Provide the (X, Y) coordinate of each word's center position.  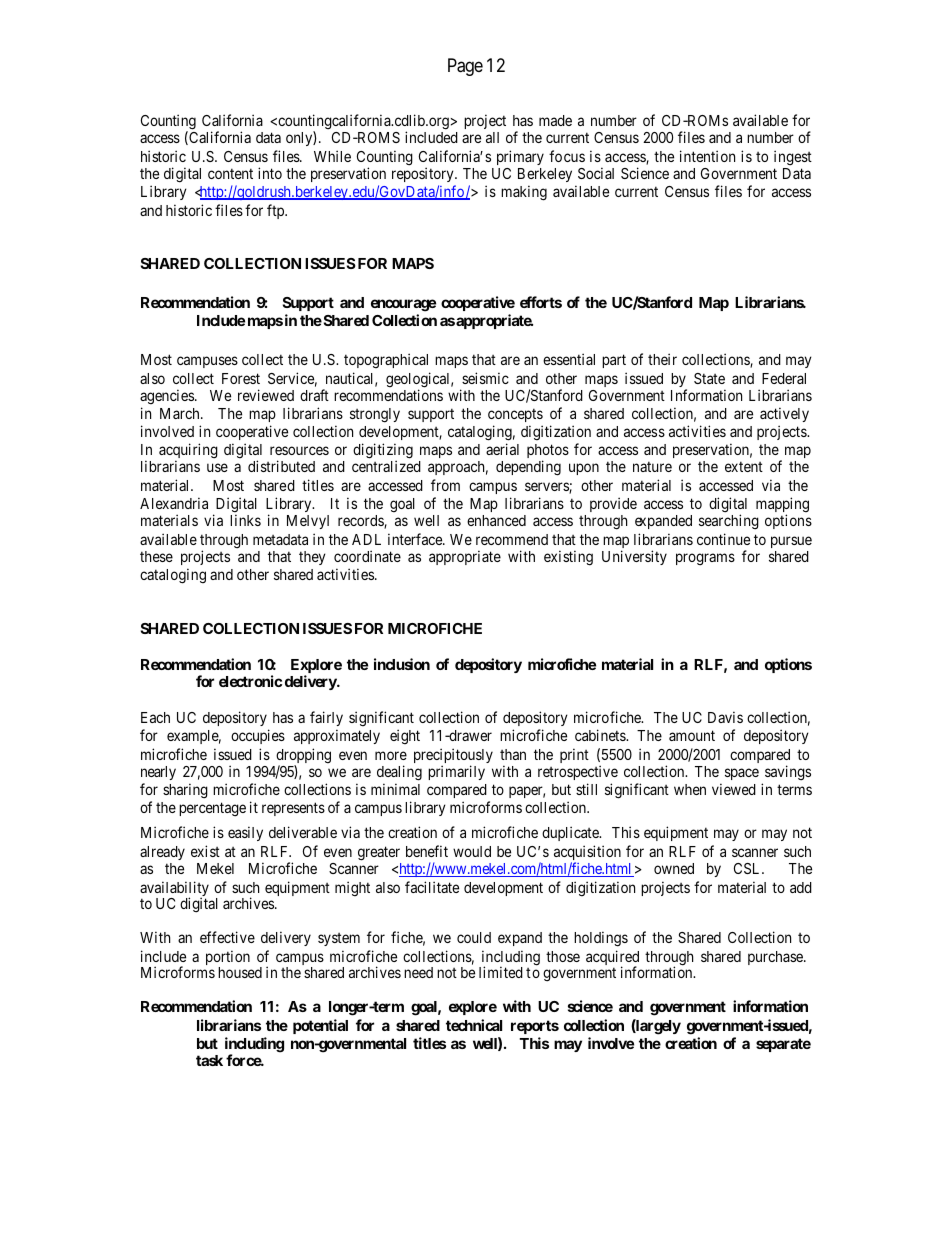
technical (474, 1025)
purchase (776, 958)
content (230, 174)
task (209, 1060)
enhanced (496, 520)
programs (705, 559)
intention (707, 156)
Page (465, 67)
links (245, 520)
